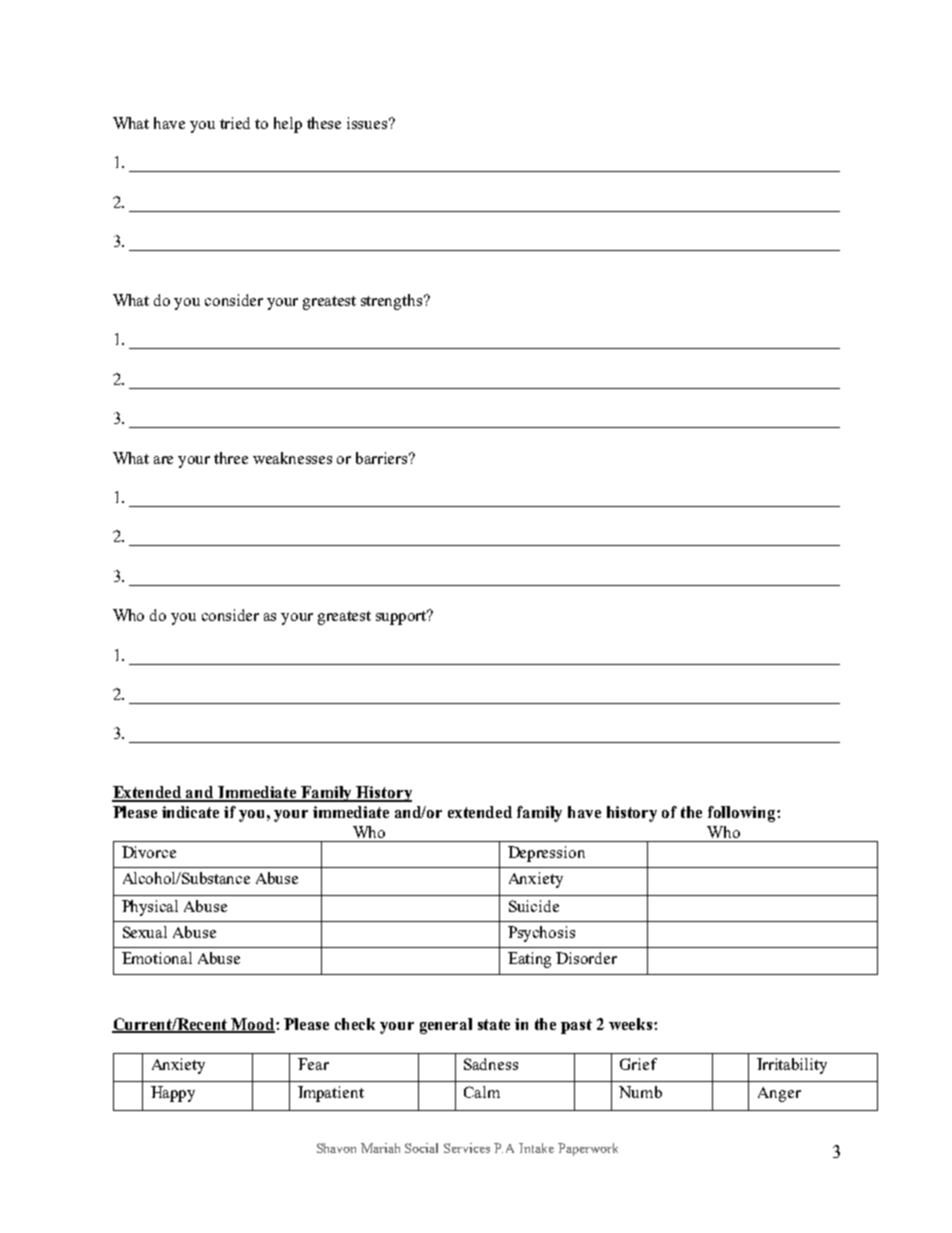 The image size is (952, 1233). What do you see at coordinates (324, 123) in the document?
I see `these` at bounding box center [324, 123].
